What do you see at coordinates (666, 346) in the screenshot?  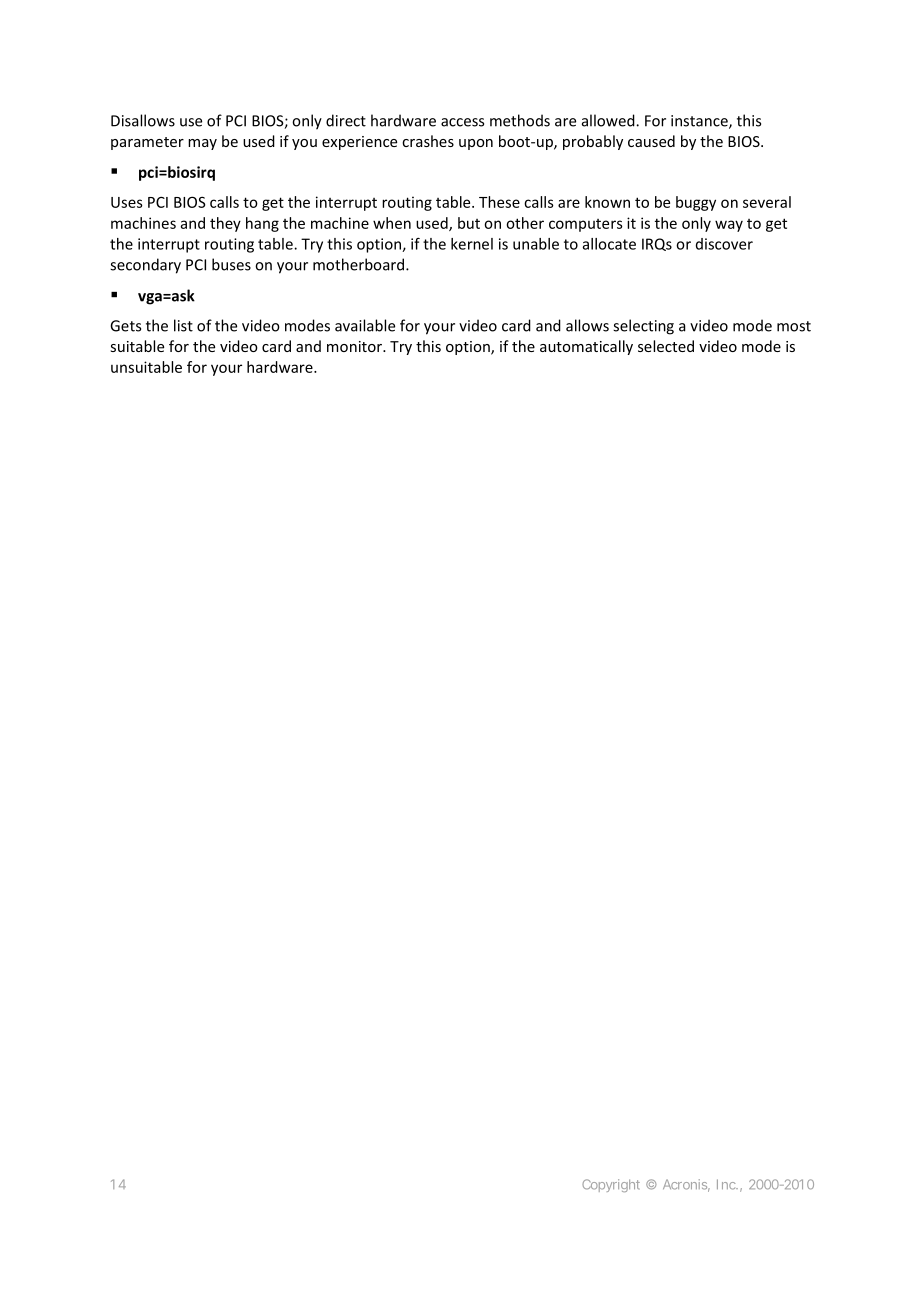 I see `selected` at bounding box center [666, 346].
